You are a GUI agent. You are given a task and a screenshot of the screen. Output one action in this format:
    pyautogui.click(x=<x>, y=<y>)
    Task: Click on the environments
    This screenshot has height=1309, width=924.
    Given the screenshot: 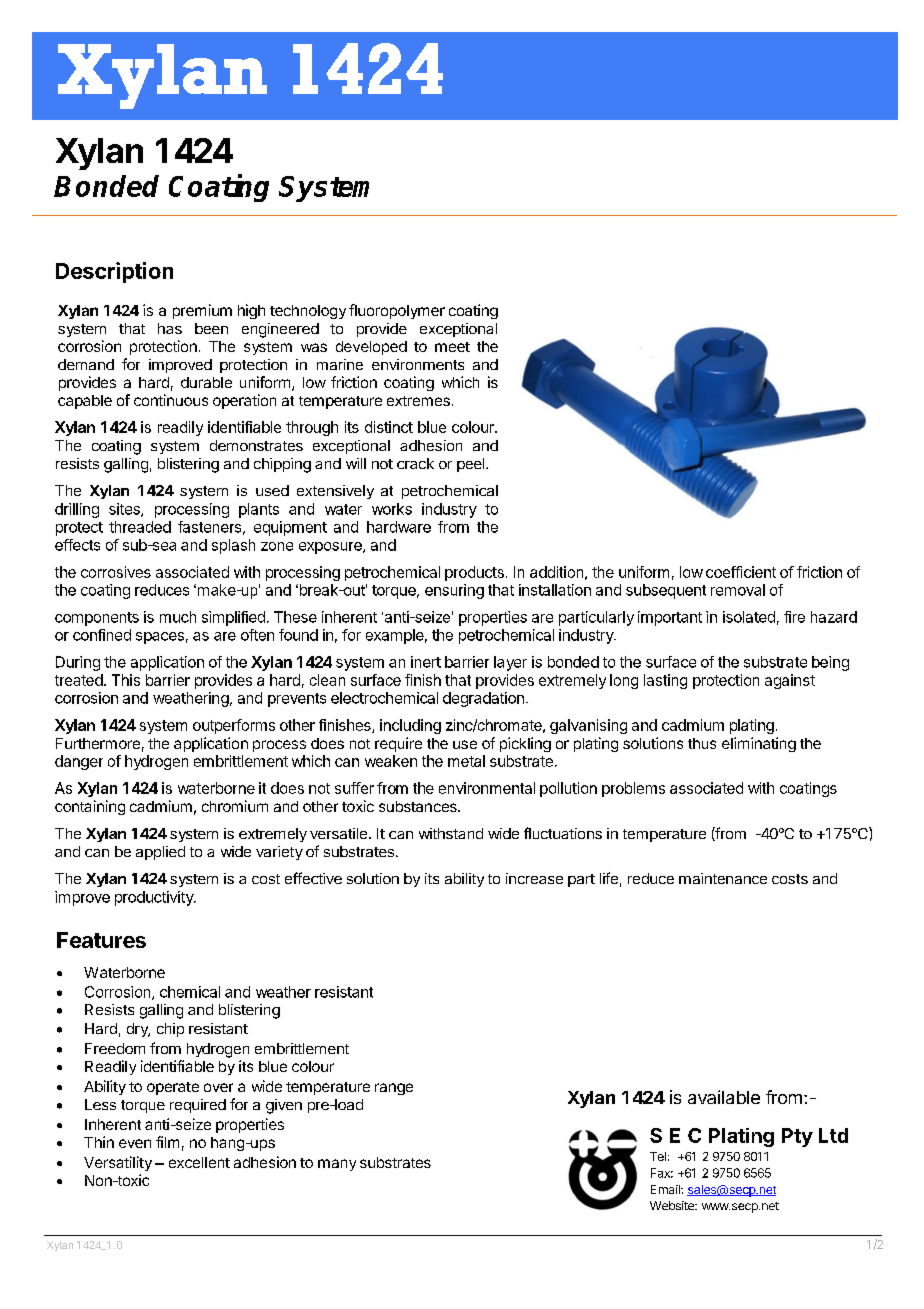 What is the action you would take?
    pyautogui.click(x=418, y=364)
